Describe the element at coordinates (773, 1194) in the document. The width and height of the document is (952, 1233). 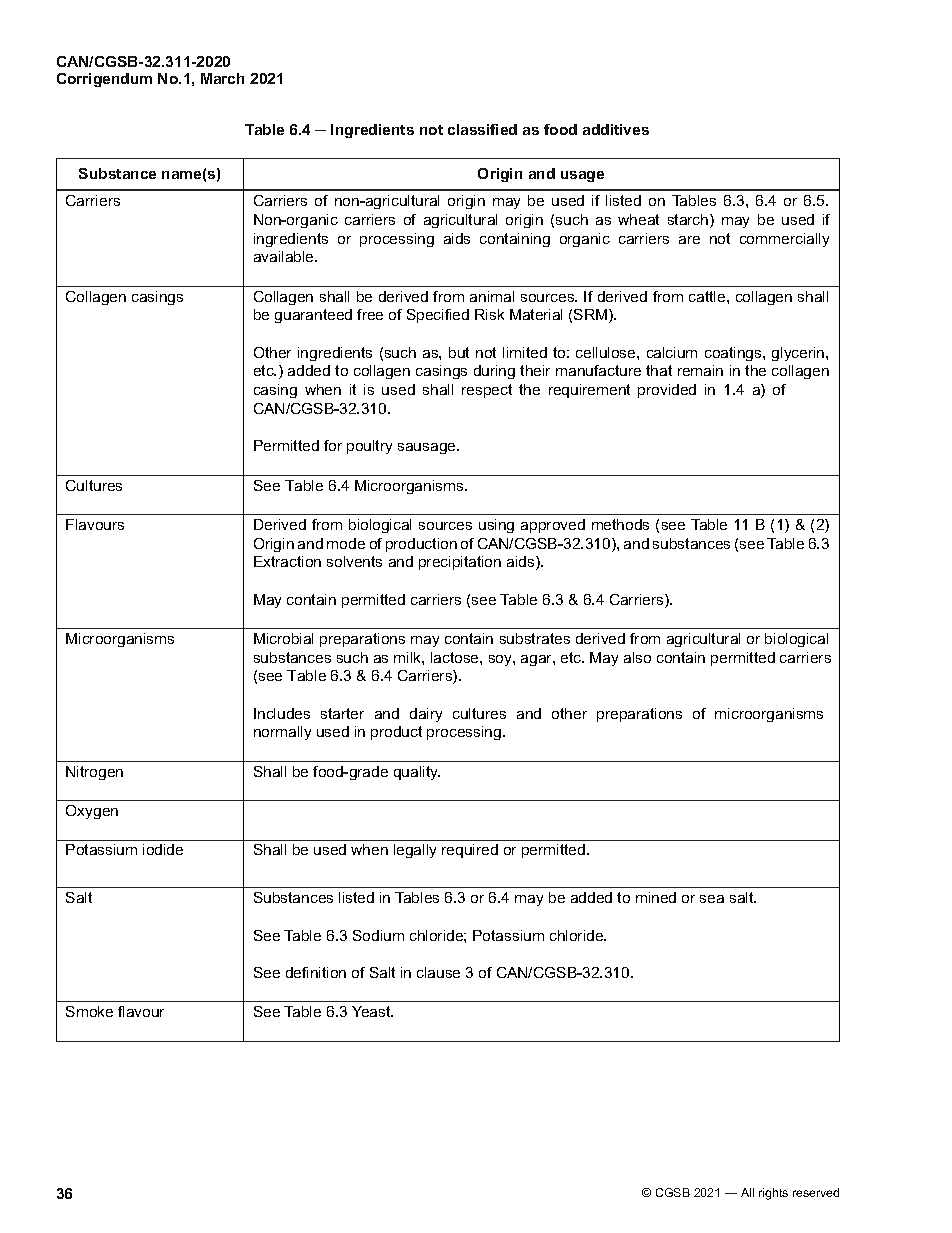
I see `rights` at that location.
